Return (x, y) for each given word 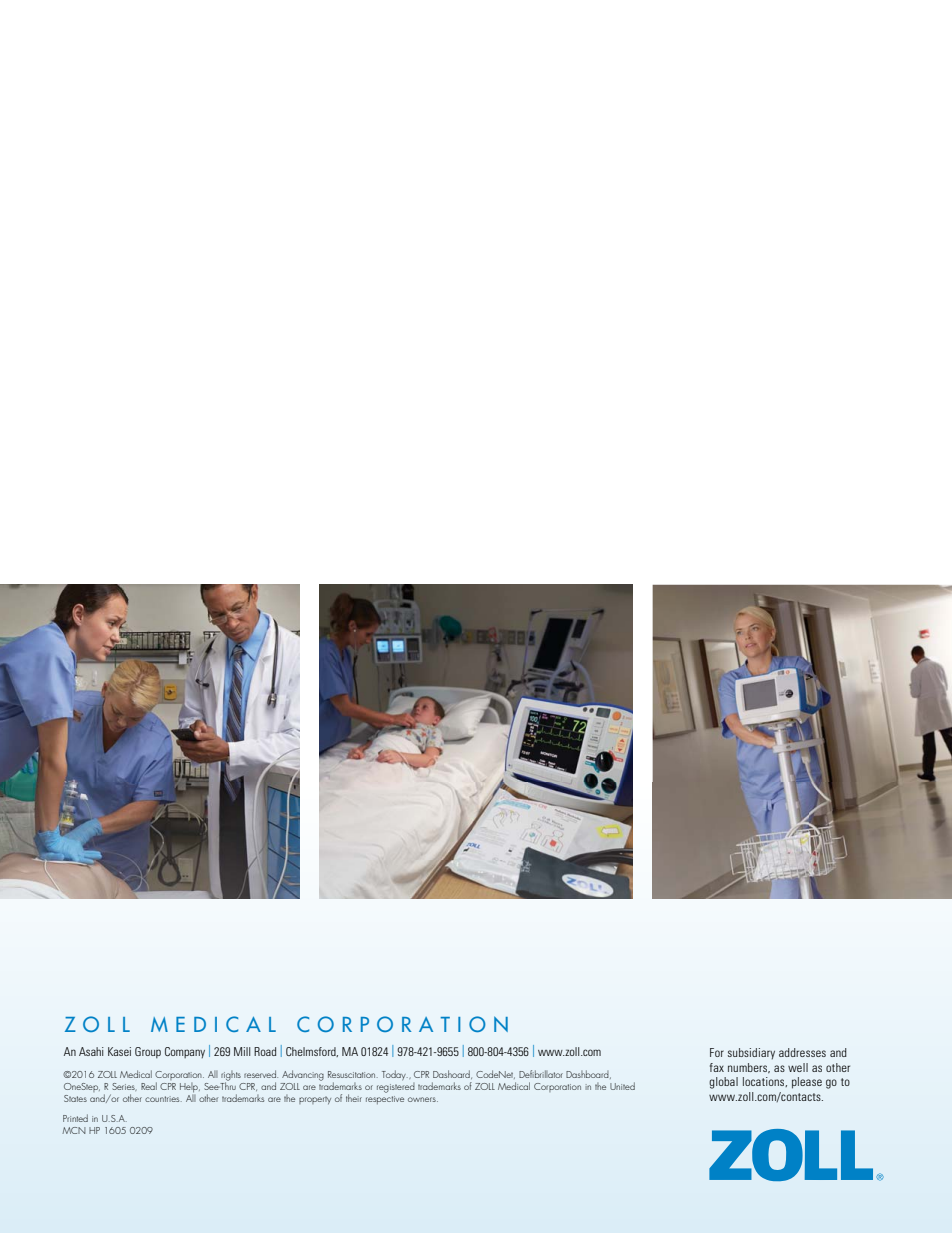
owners (423, 1099)
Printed (75, 1118)
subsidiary (751, 1054)
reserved (261, 1074)
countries (163, 1099)
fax (717, 1067)
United (622, 1086)
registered (396, 1086)
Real (149, 1086)
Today (395, 1075)
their (354, 1098)
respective (385, 1100)
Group (148, 1053)
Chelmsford (312, 1052)
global (723, 1083)
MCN (74, 1130)
